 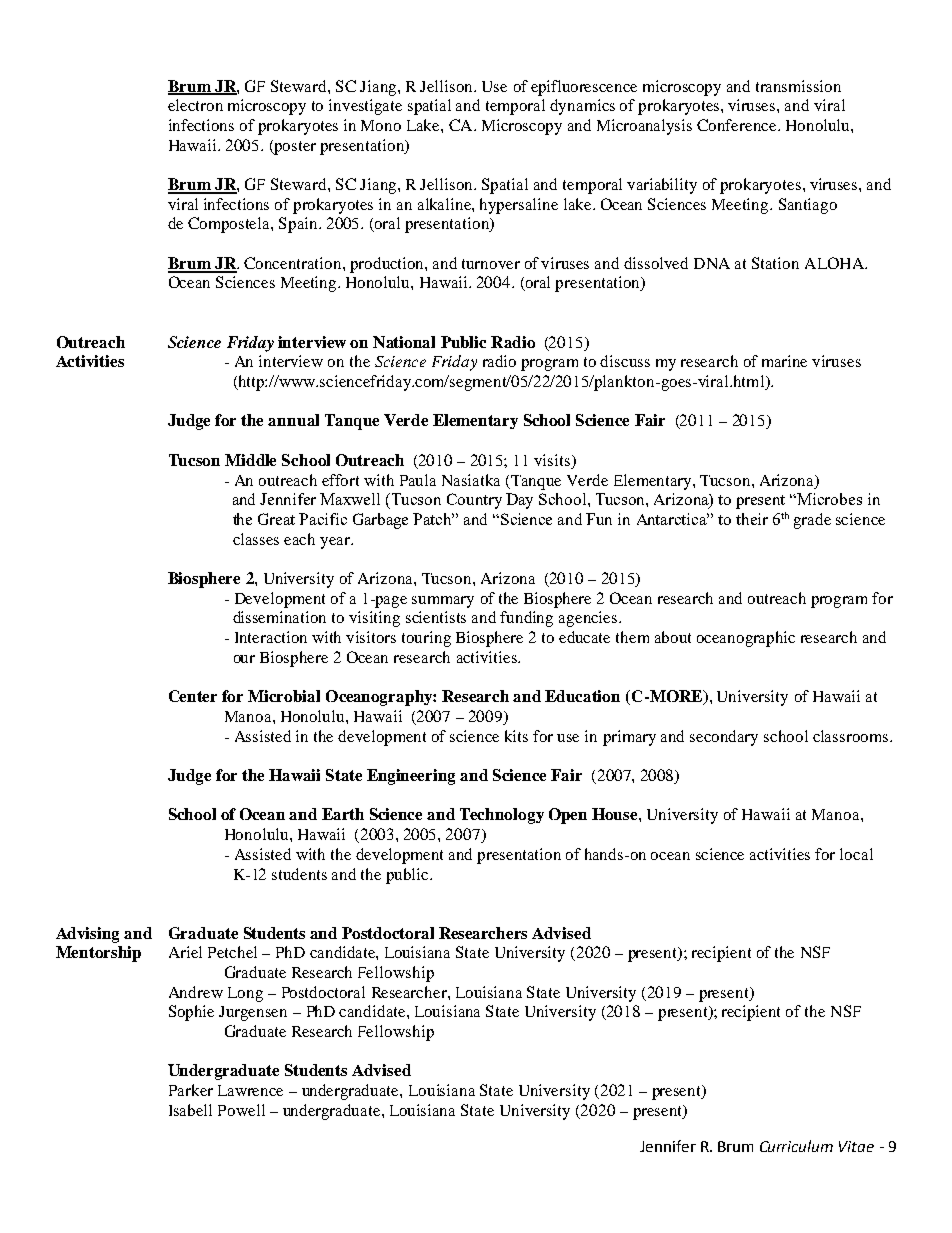 I want to click on Conference, so click(x=738, y=125).
